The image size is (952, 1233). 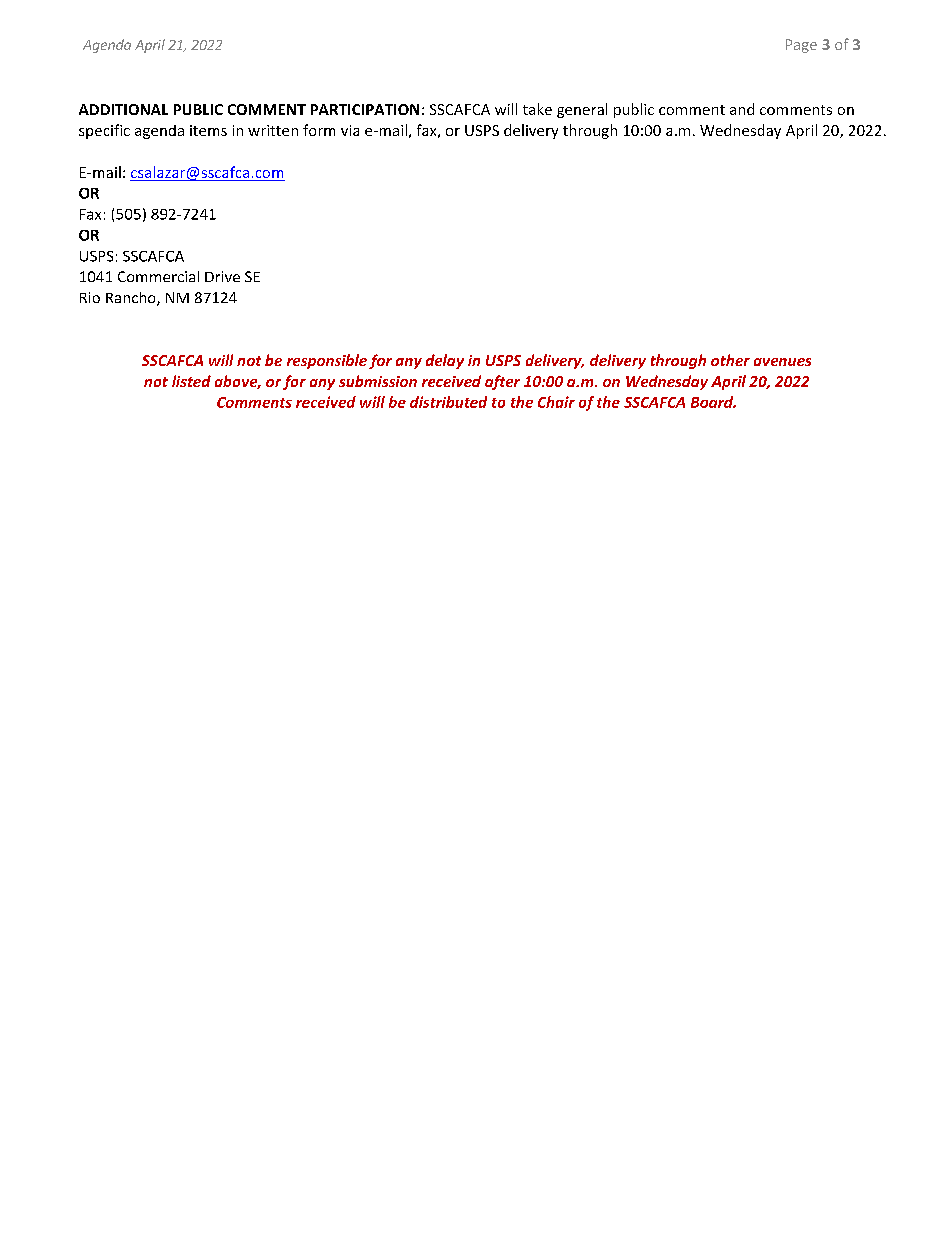 I want to click on via, so click(x=350, y=130).
